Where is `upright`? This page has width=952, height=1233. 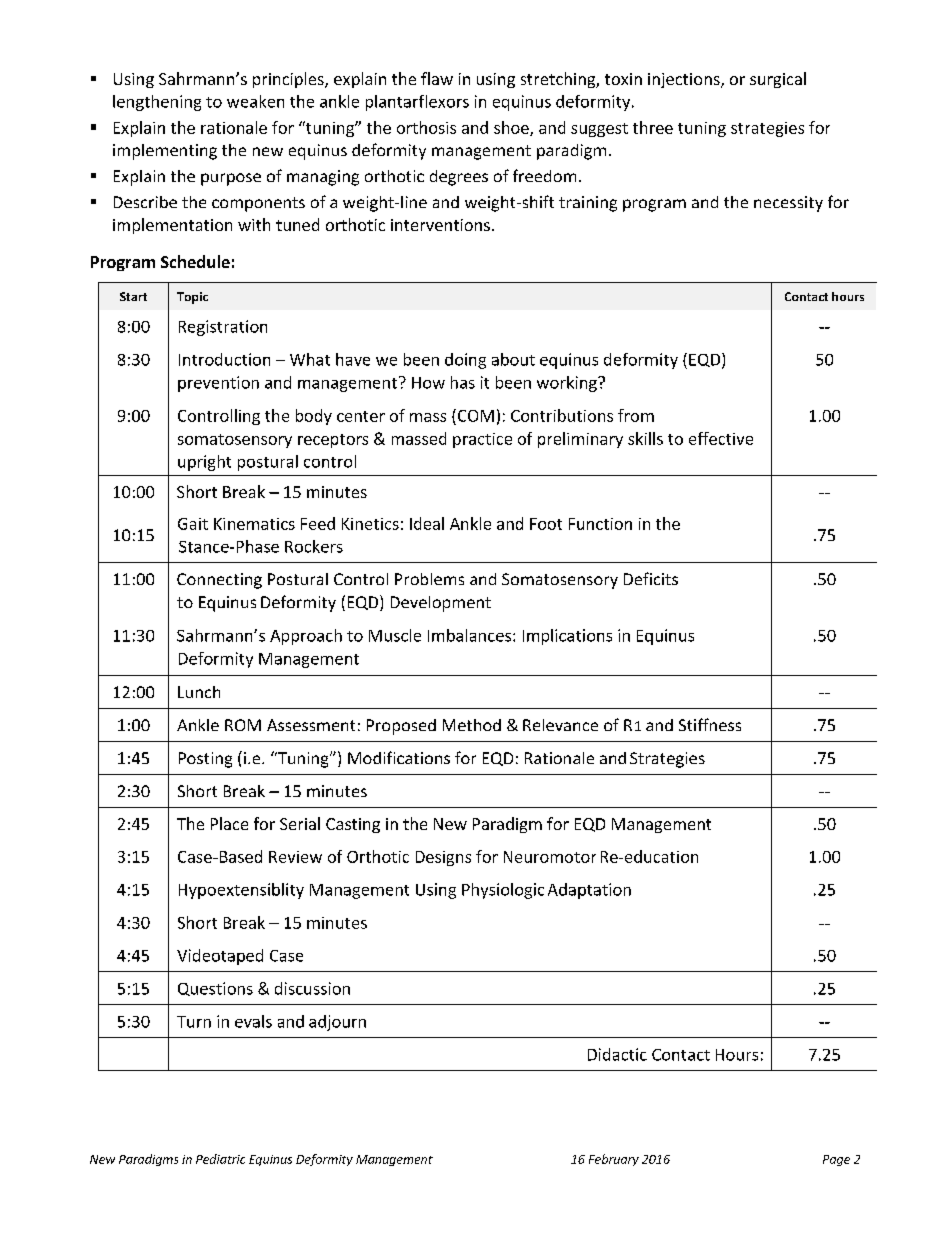 upright is located at coordinates (204, 463).
